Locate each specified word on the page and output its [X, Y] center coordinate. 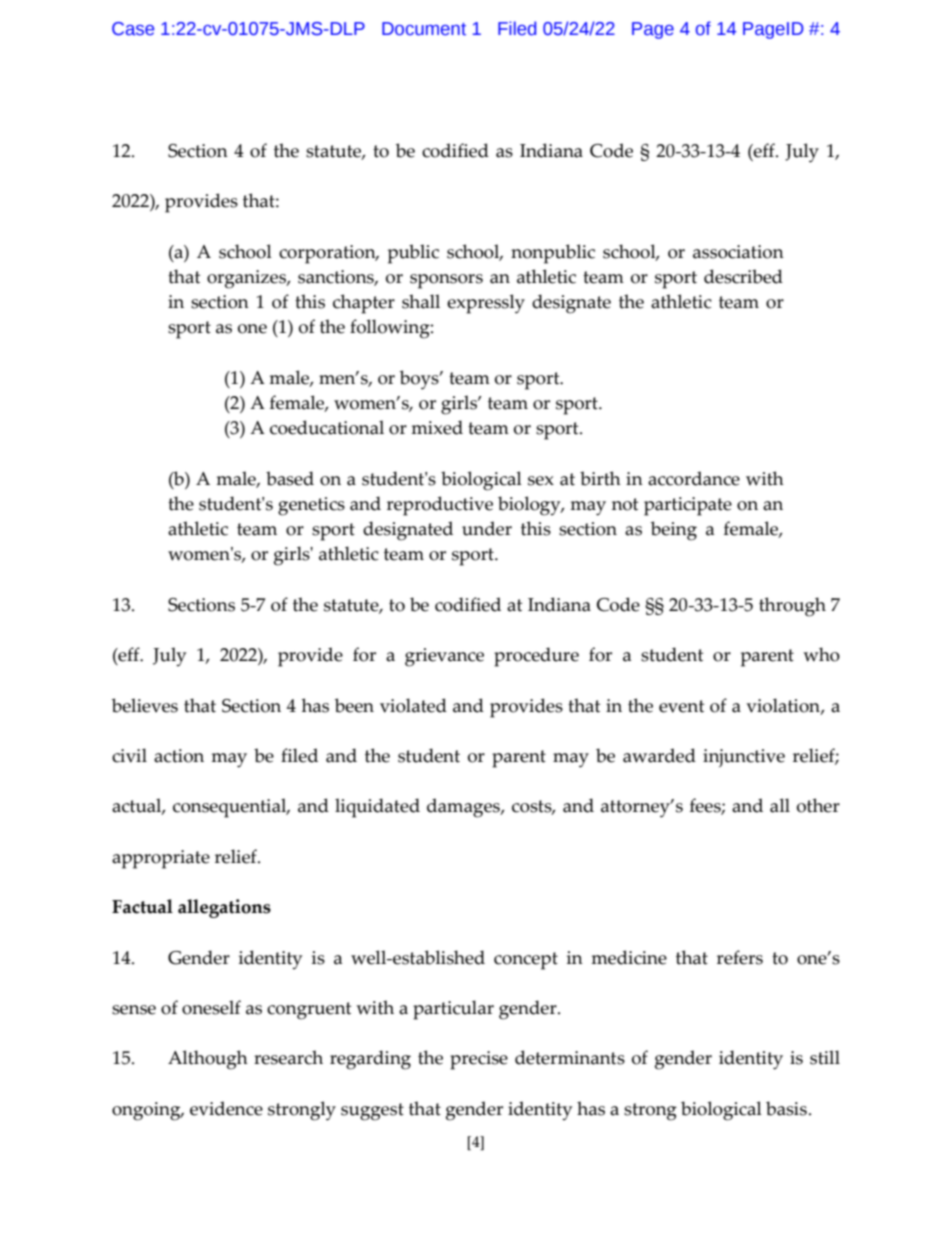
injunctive [744, 758]
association [738, 252]
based [290, 478]
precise [479, 1060]
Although [208, 1060]
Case [133, 29]
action [179, 756]
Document [424, 29]
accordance [694, 478]
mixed [437, 427]
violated [413, 705]
